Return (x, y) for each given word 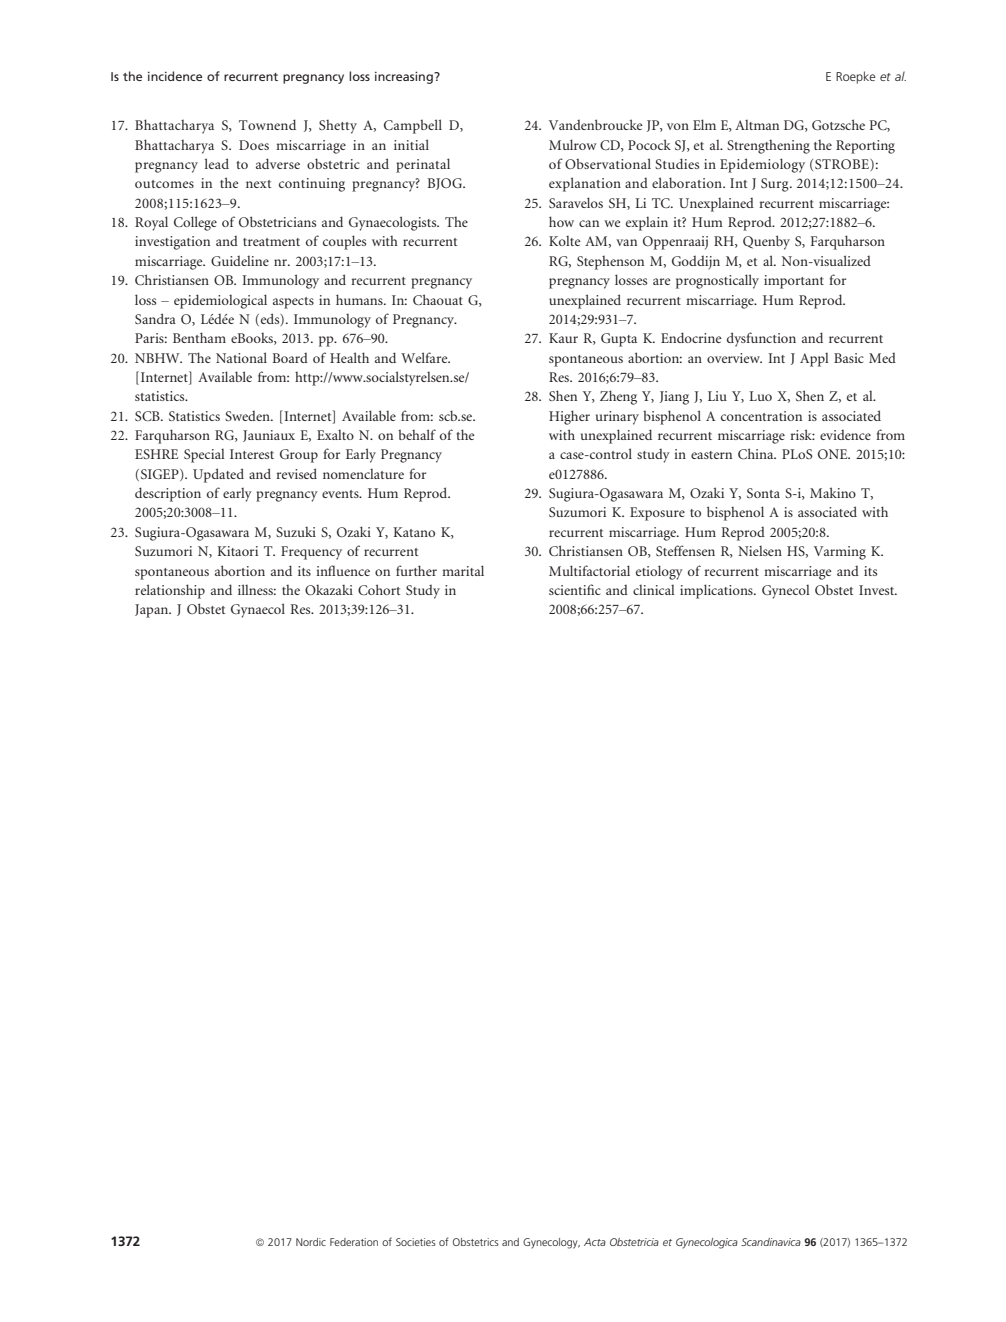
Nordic (311, 1242)
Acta (595, 1242)
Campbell (413, 126)
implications (717, 591)
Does (254, 145)
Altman (757, 125)
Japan (153, 611)
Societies (416, 1242)
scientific (575, 589)
